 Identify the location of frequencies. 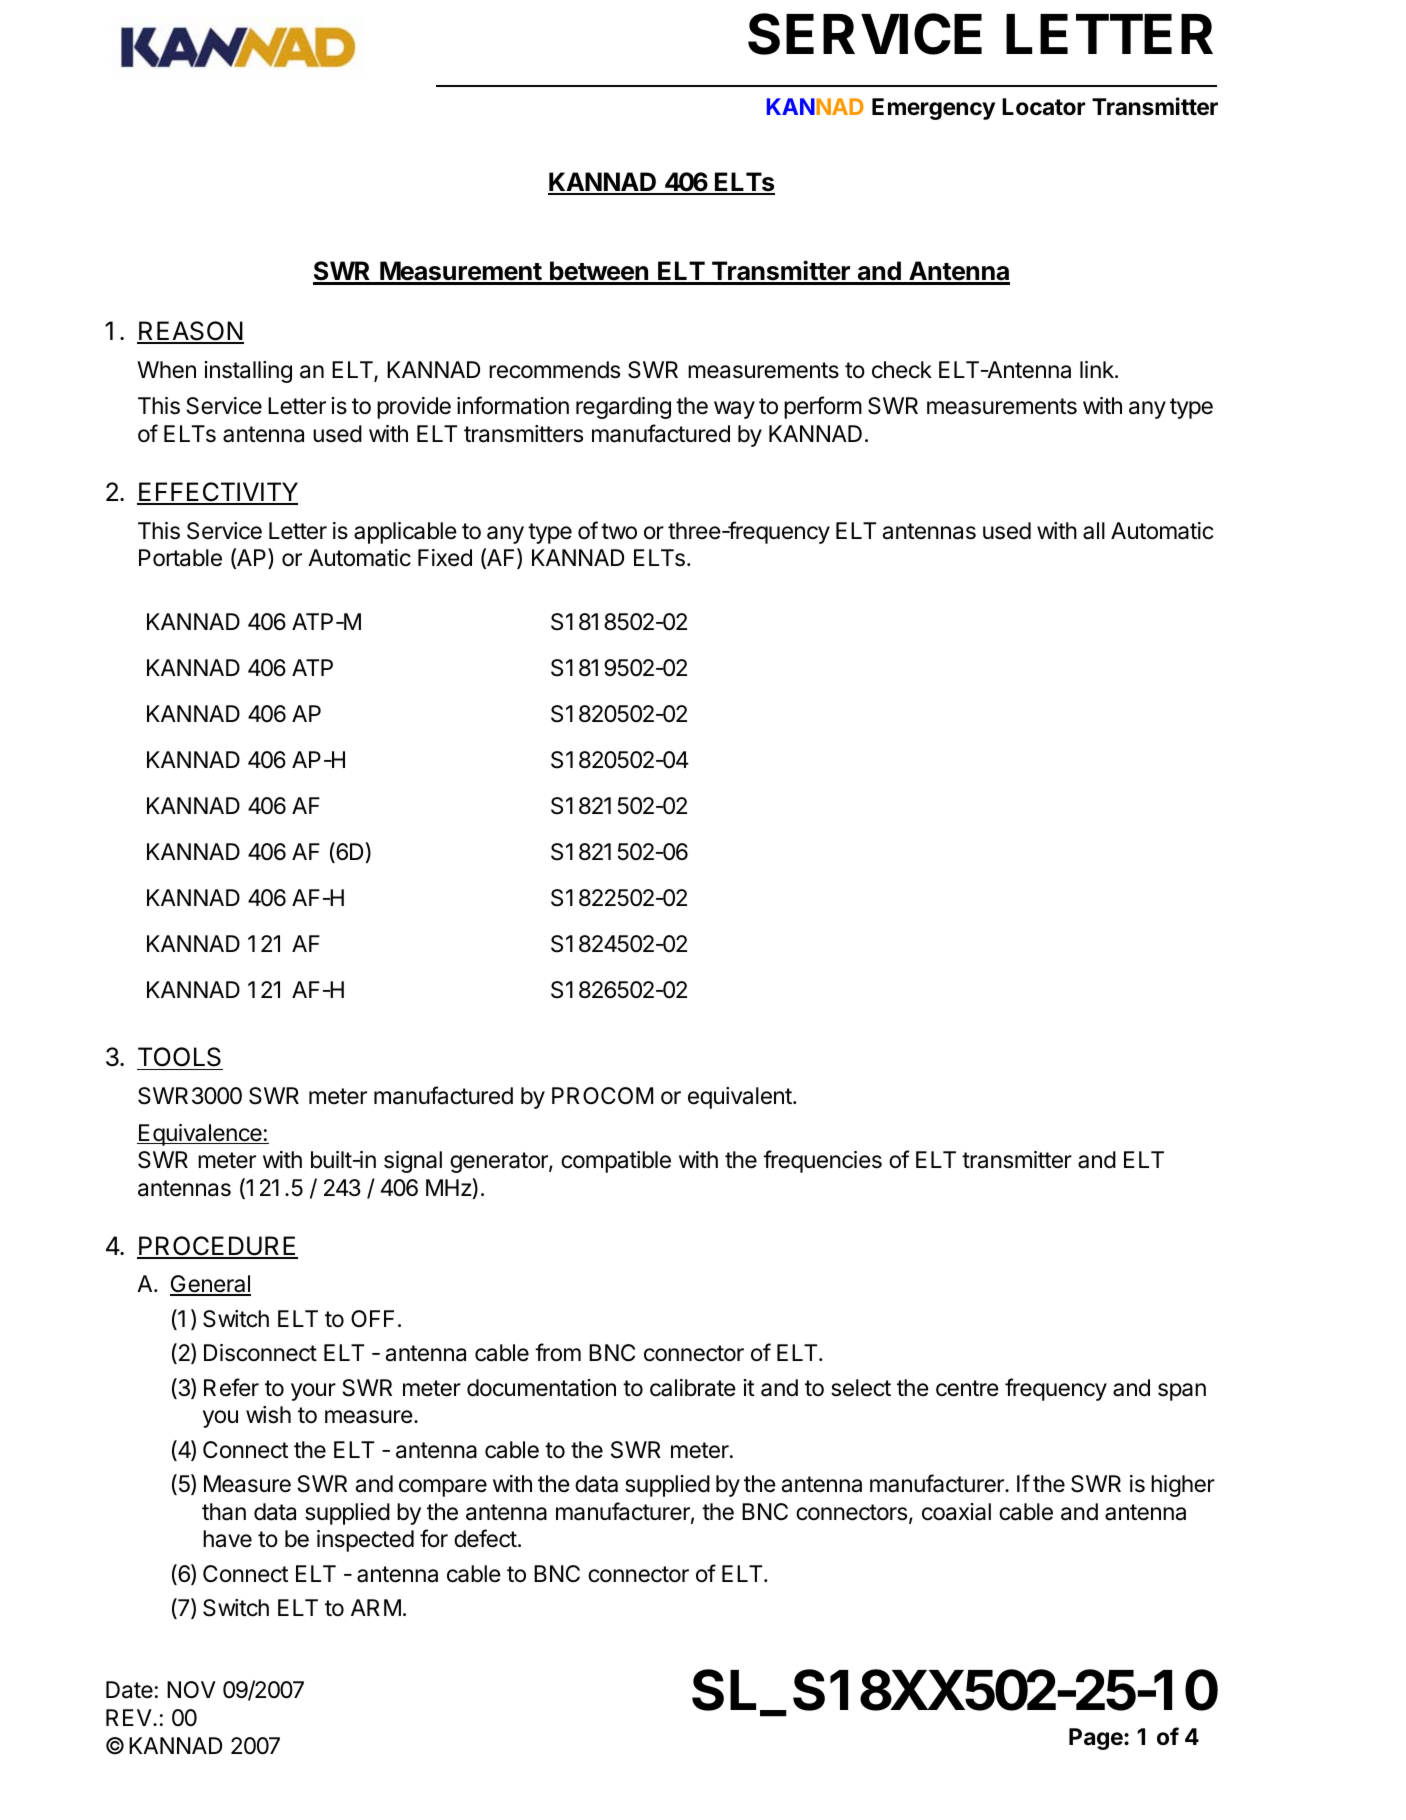
(822, 1161).
